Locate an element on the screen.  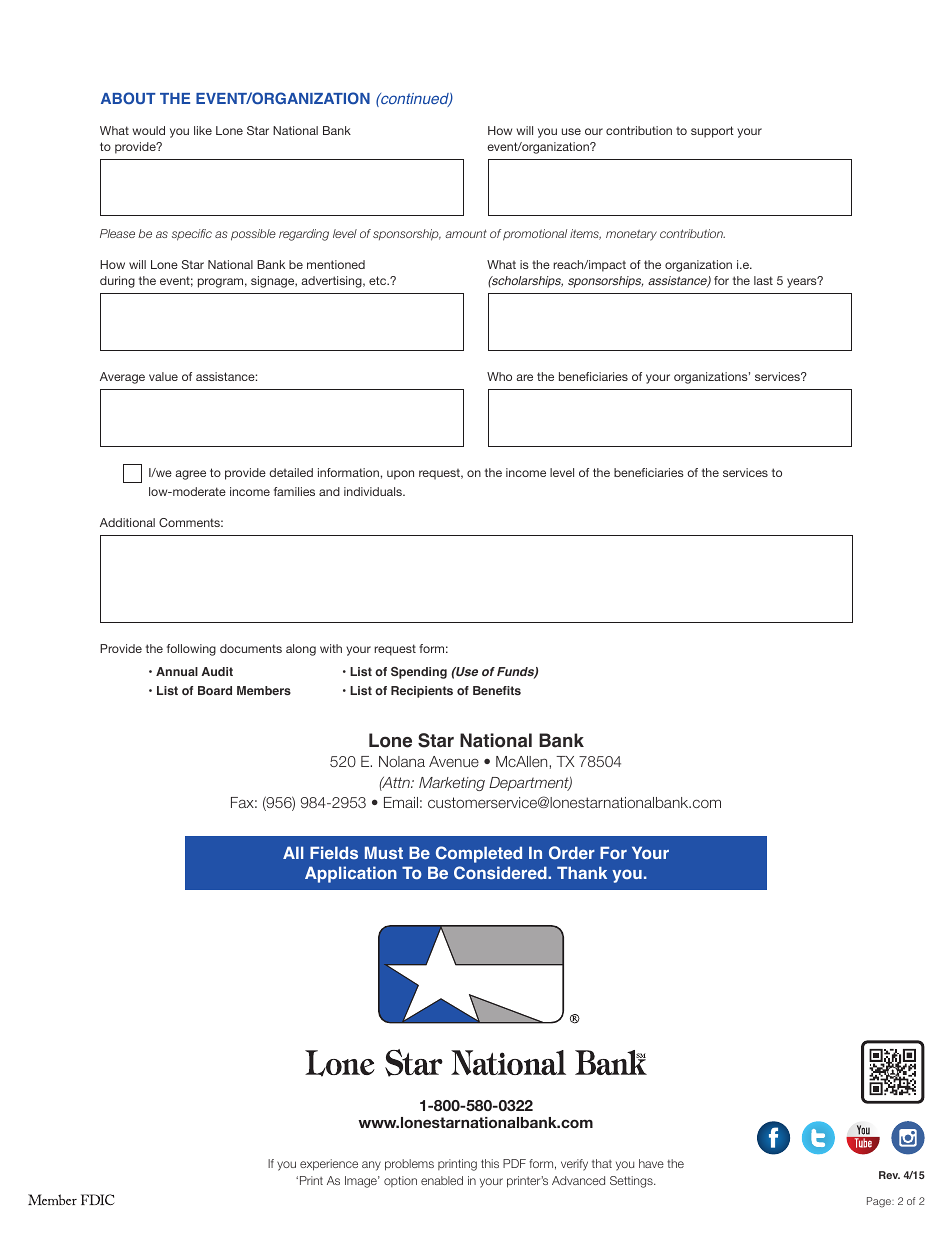
Completed is located at coordinates (479, 854).
